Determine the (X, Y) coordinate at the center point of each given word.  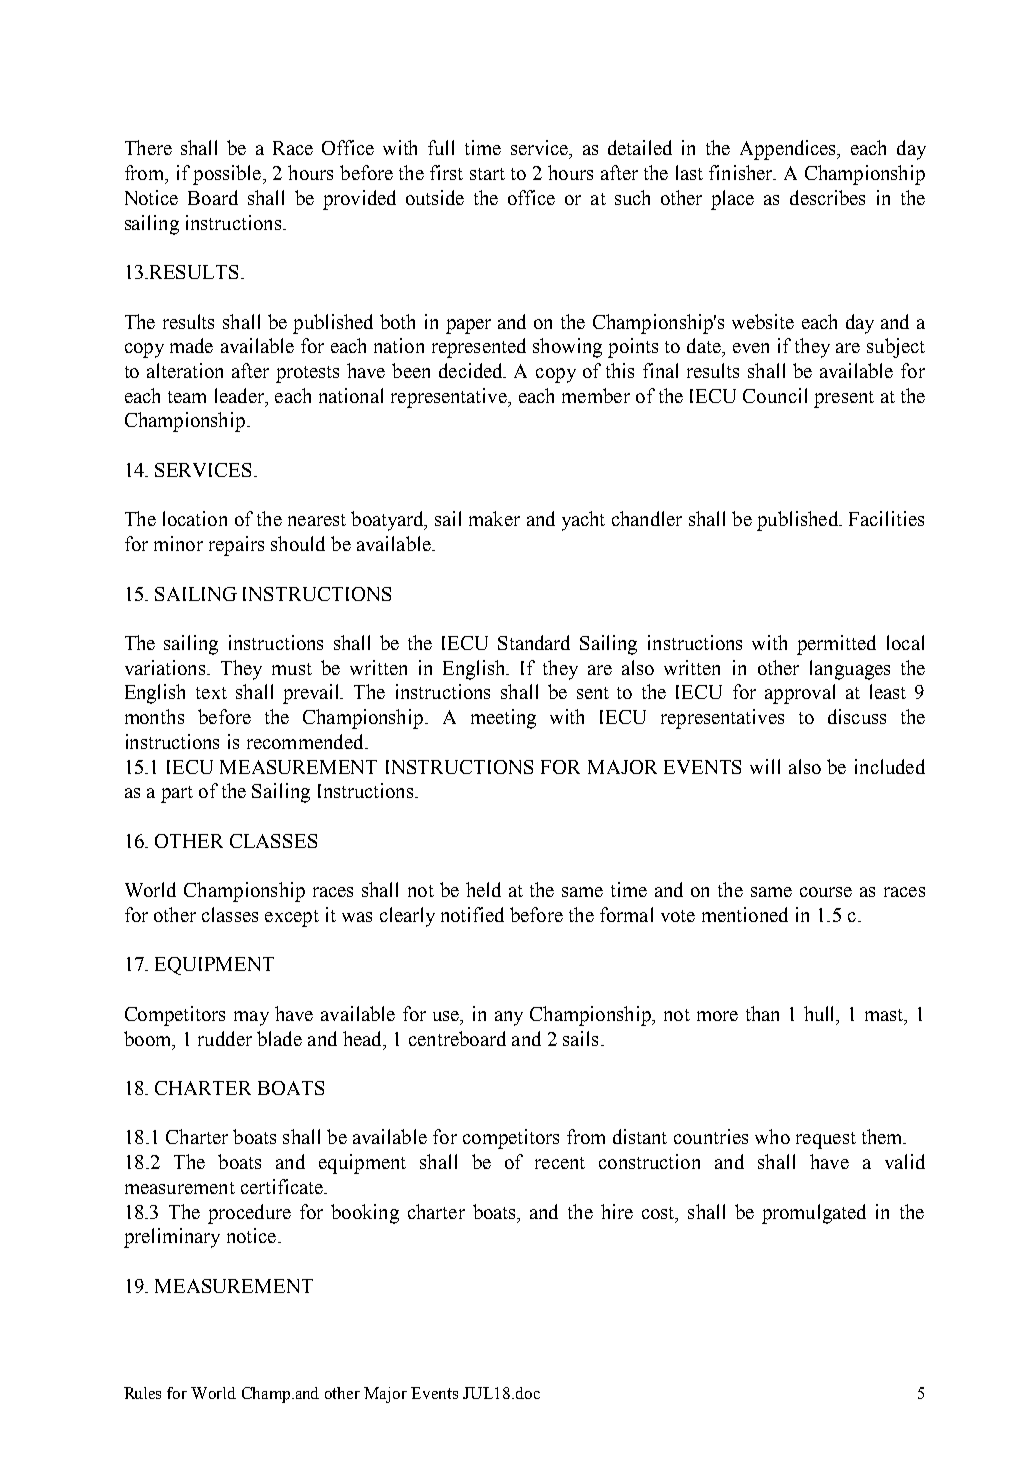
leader (240, 395)
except (292, 918)
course (826, 892)
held (483, 889)
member (596, 395)
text (211, 693)
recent (560, 1163)
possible (227, 175)
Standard (534, 642)
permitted (836, 645)
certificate (283, 1186)
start (487, 174)
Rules (142, 1393)
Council (775, 395)
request (826, 1140)
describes (827, 197)
